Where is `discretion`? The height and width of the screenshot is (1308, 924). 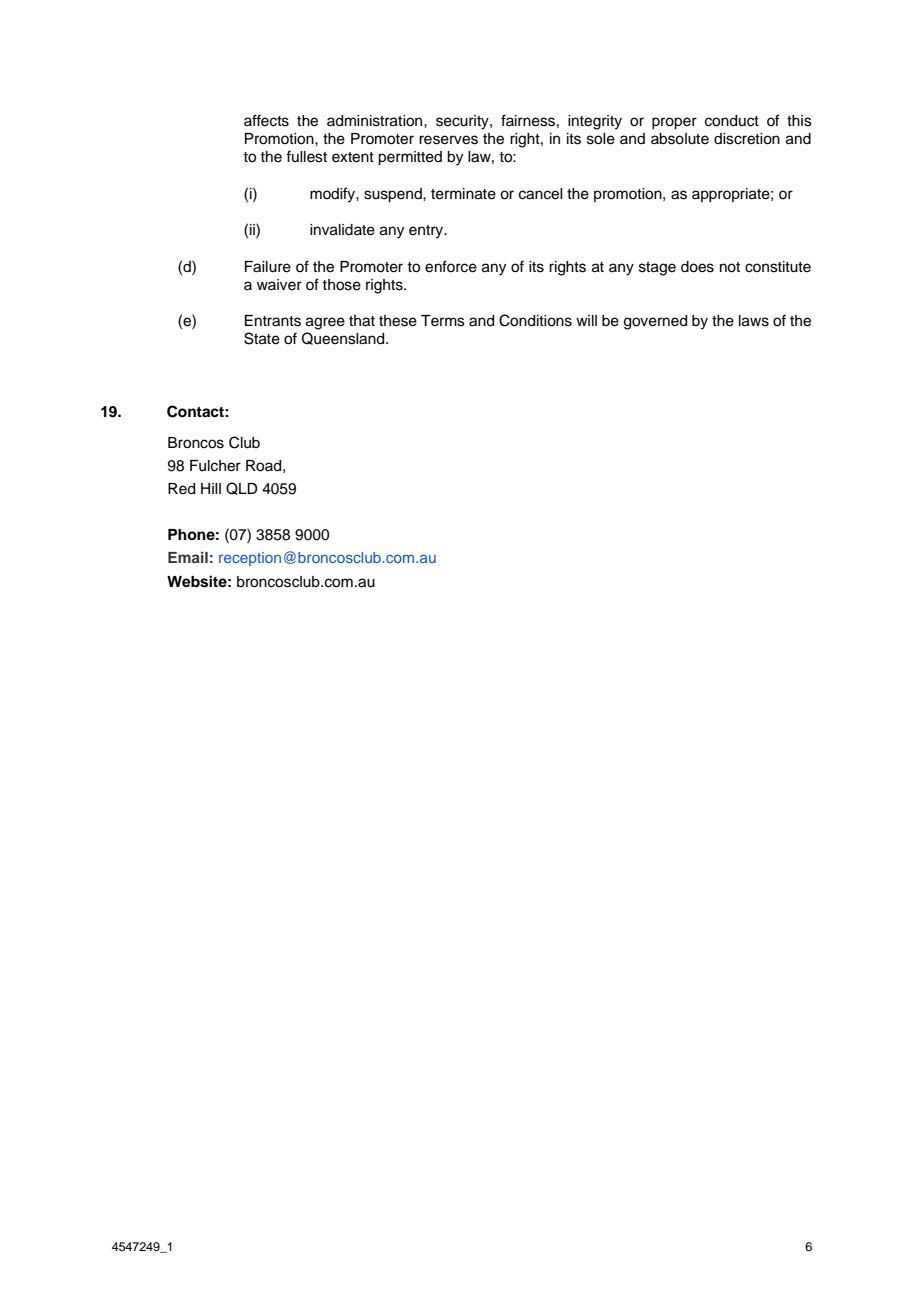
discretion is located at coordinates (747, 139).
